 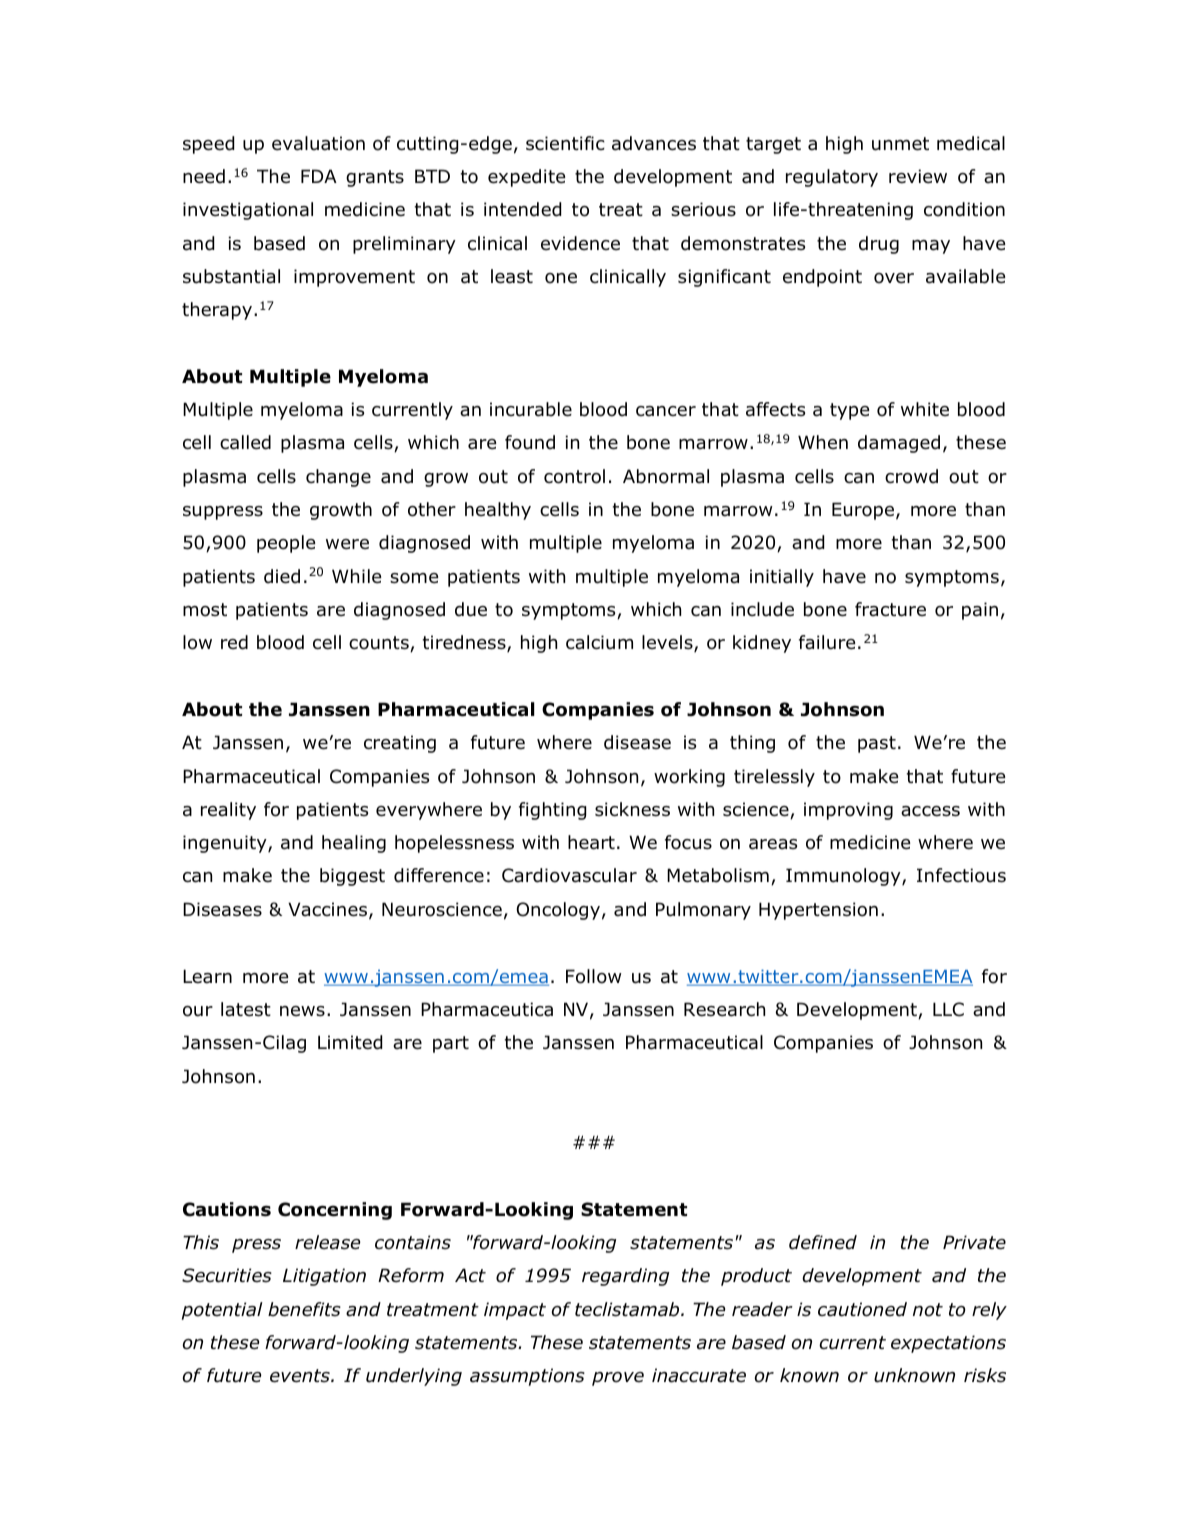 What do you see at coordinates (319, 176) in the image?
I see `FDA` at bounding box center [319, 176].
